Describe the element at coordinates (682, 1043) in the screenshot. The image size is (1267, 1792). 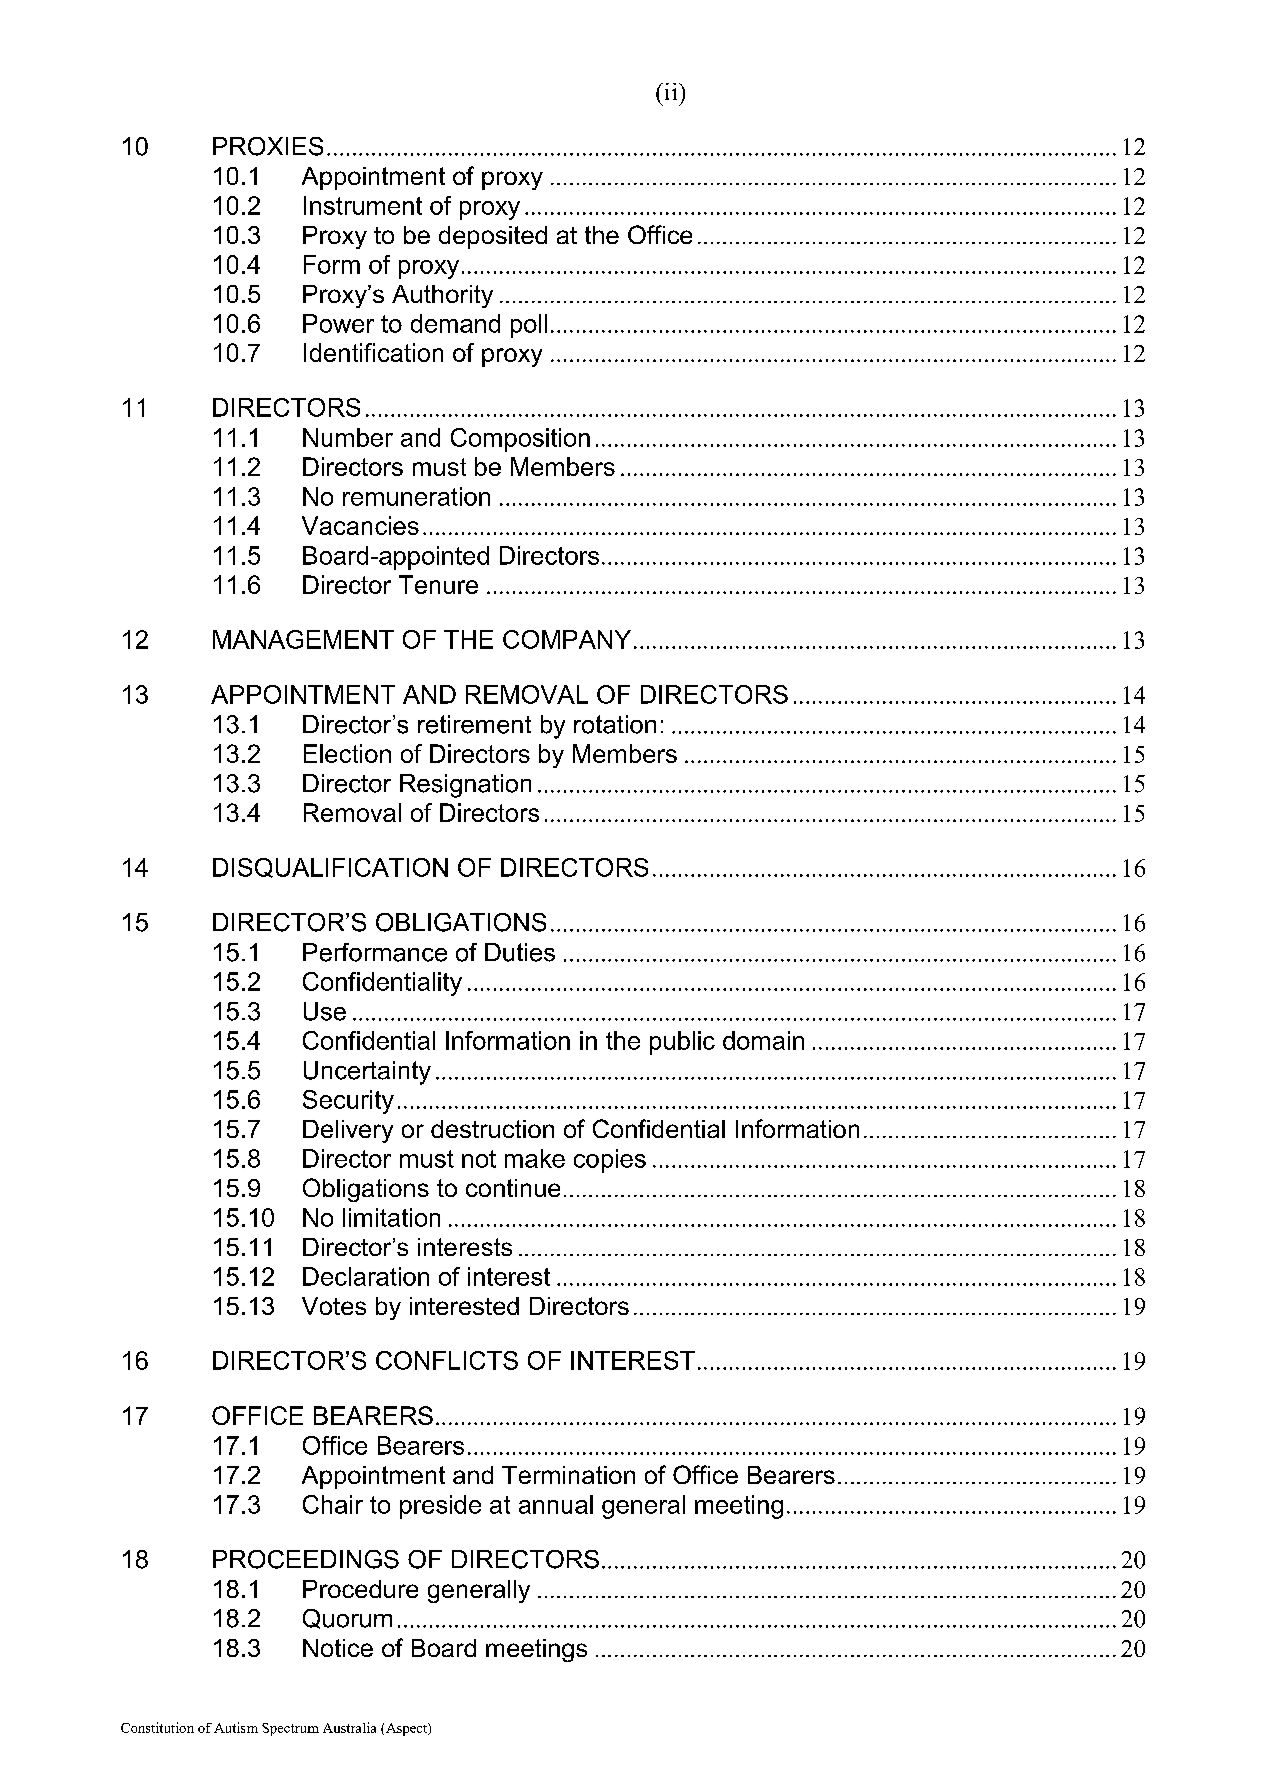
I see `public` at that location.
